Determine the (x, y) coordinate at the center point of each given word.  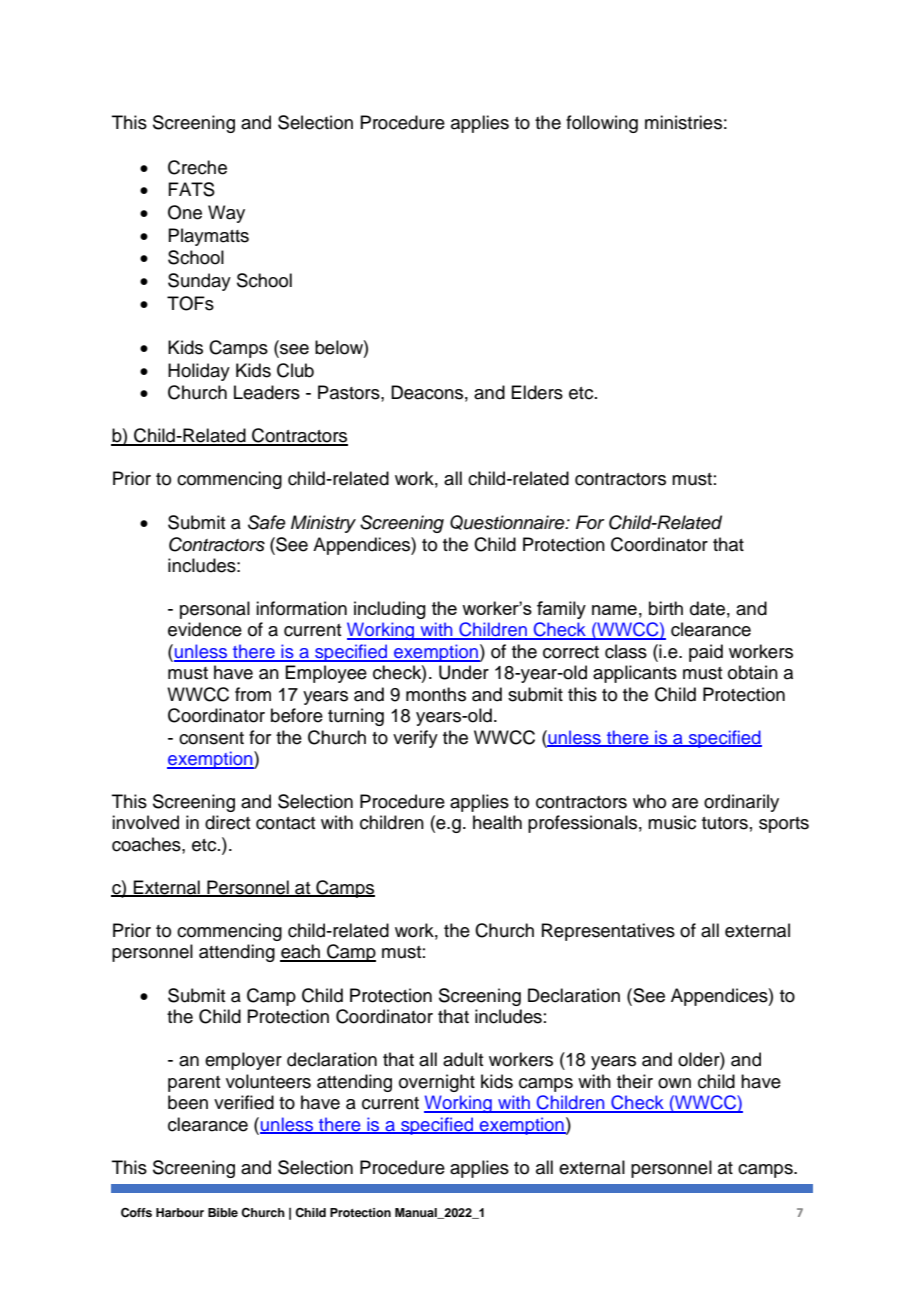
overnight (437, 1083)
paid (706, 653)
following (602, 124)
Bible (223, 1212)
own (674, 1083)
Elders (537, 392)
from (253, 694)
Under (464, 672)
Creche (197, 167)
